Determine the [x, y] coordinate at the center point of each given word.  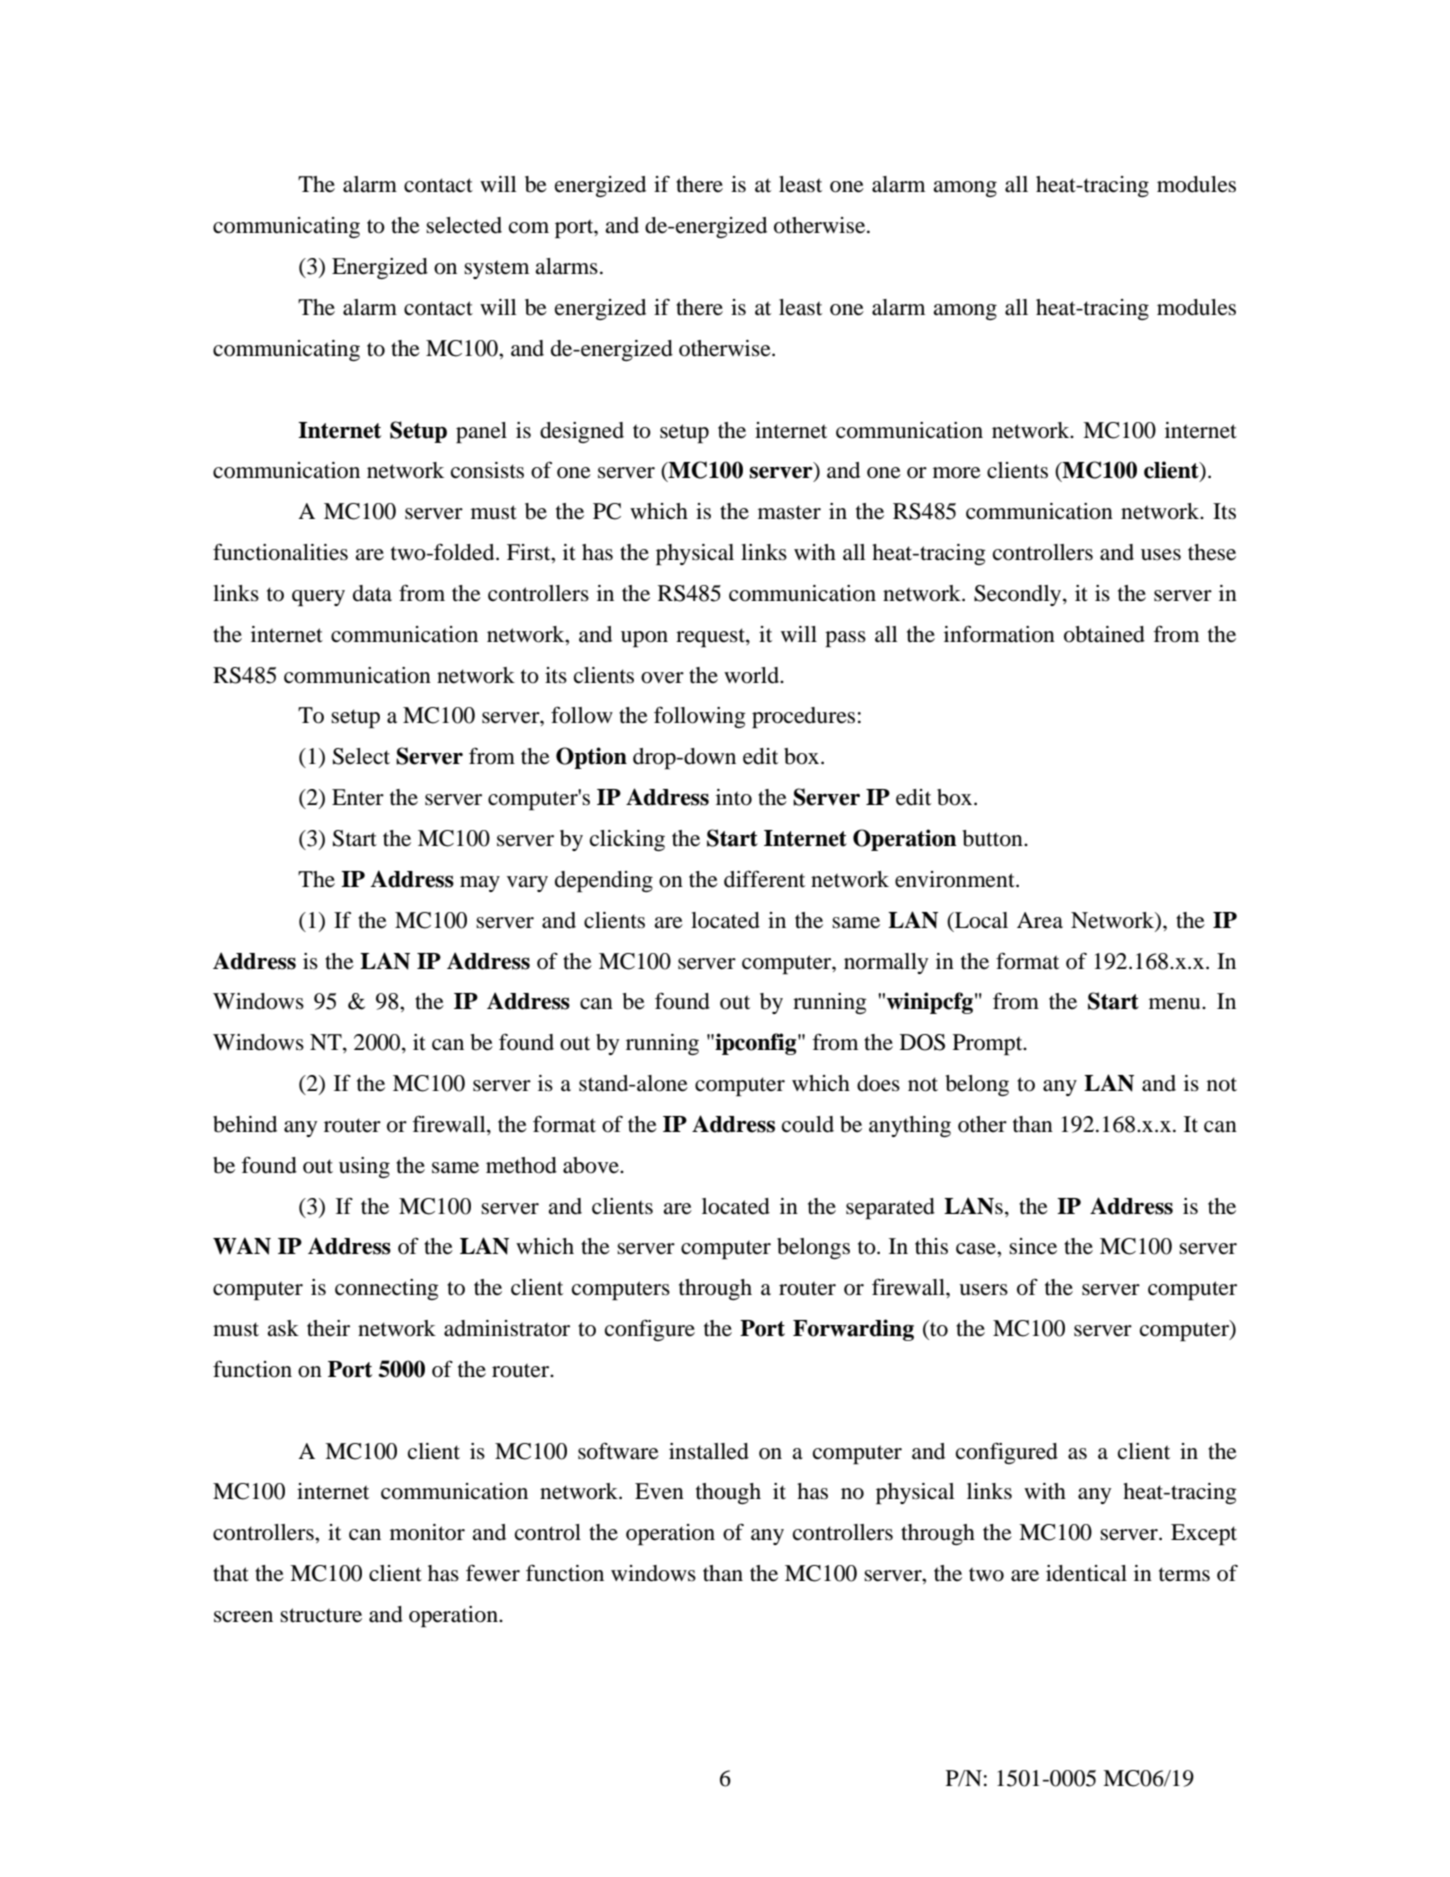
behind [245, 1124]
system [496, 269]
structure [321, 1615]
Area [1040, 920]
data [372, 593]
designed [582, 432]
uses [1161, 555]
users [983, 1290]
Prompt [989, 1044]
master [789, 512]
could [808, 1124]
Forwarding [853, 1330]
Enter [358, 797]
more [957, 473]
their [328, 1328]
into [734, 797]
